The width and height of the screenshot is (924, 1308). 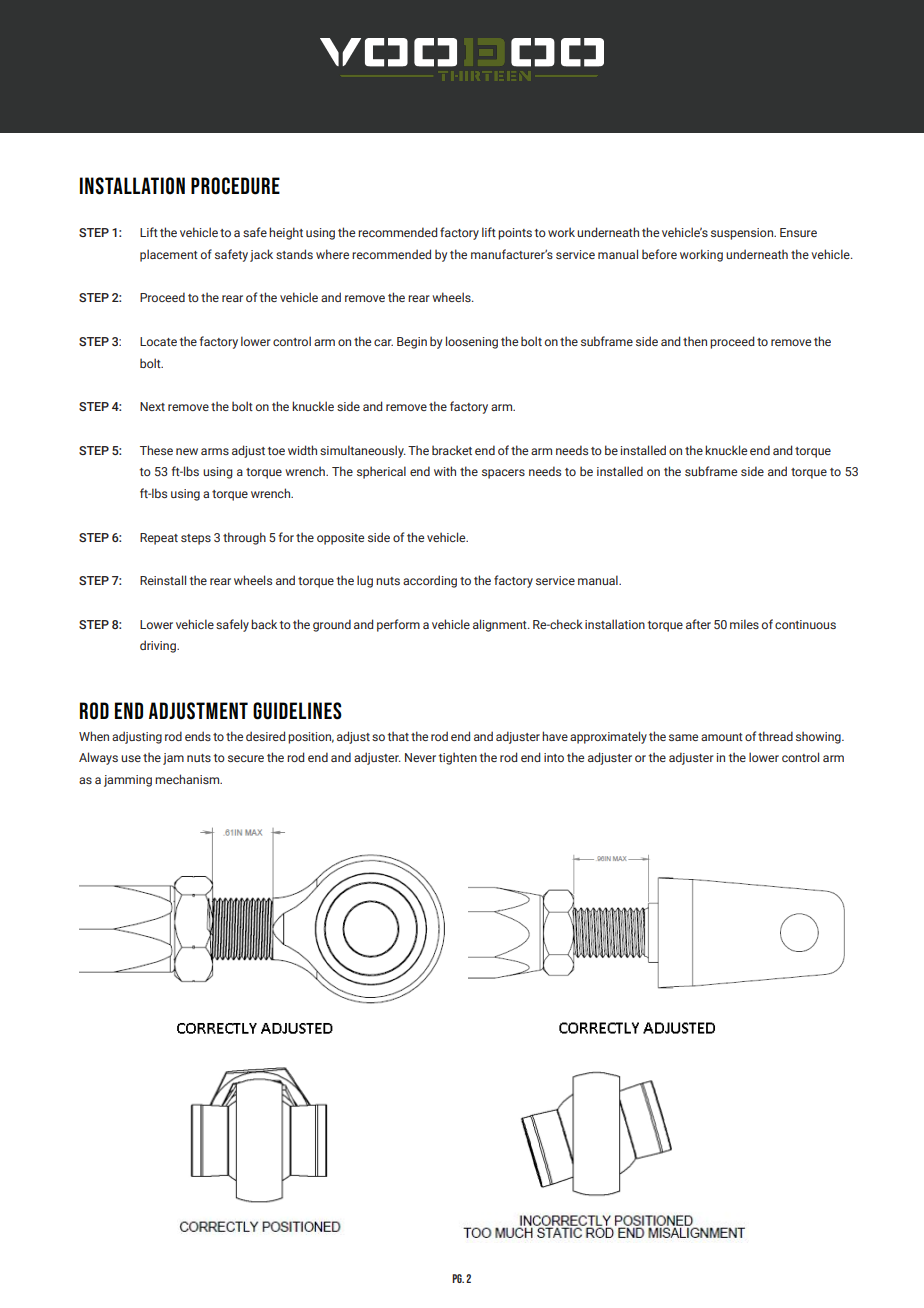 What do you see at coordinates (501, 625) in the screenshot?
I see `alignment` at bounding box center [501, 625].
